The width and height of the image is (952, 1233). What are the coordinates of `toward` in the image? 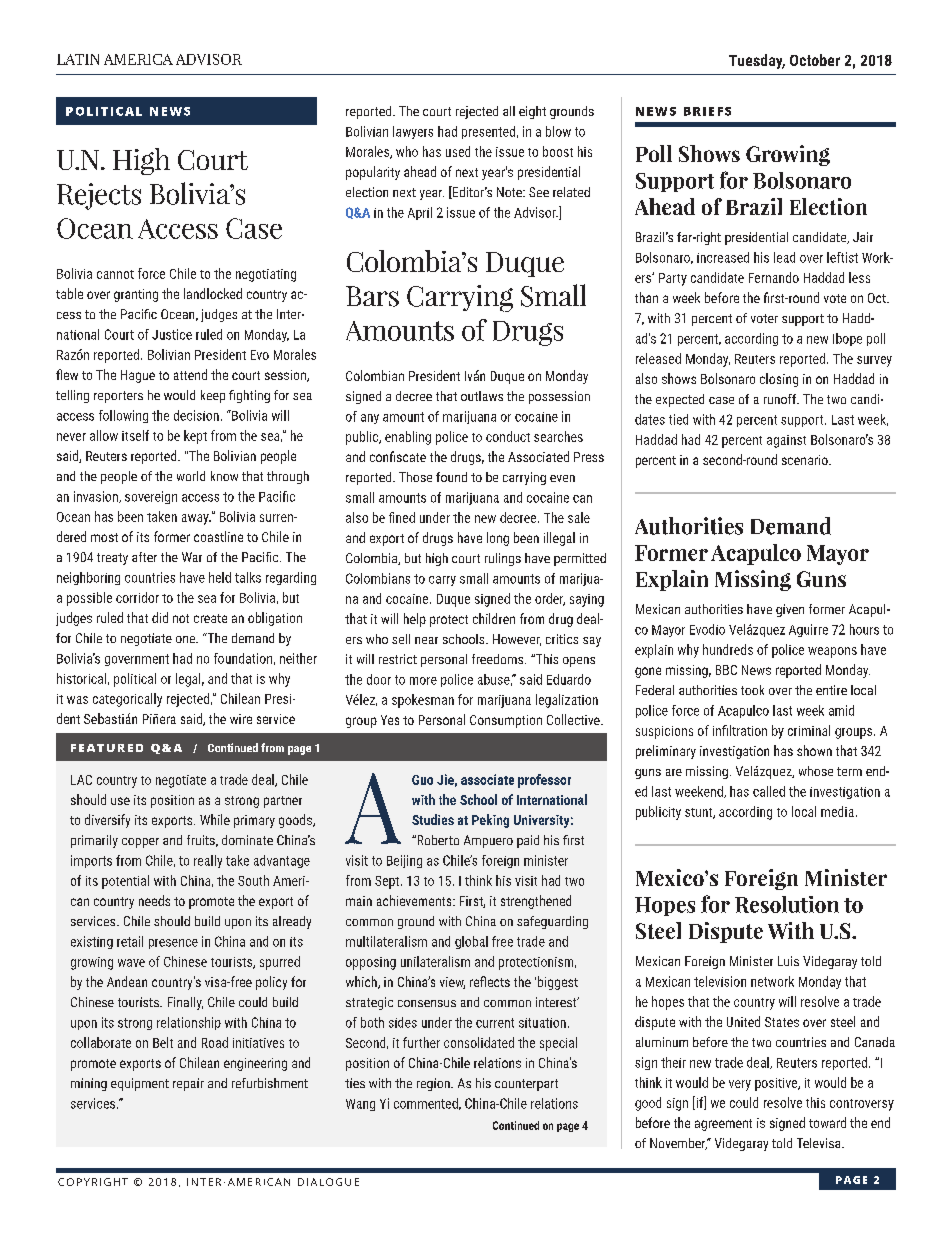 It's located at (827, 1122).
